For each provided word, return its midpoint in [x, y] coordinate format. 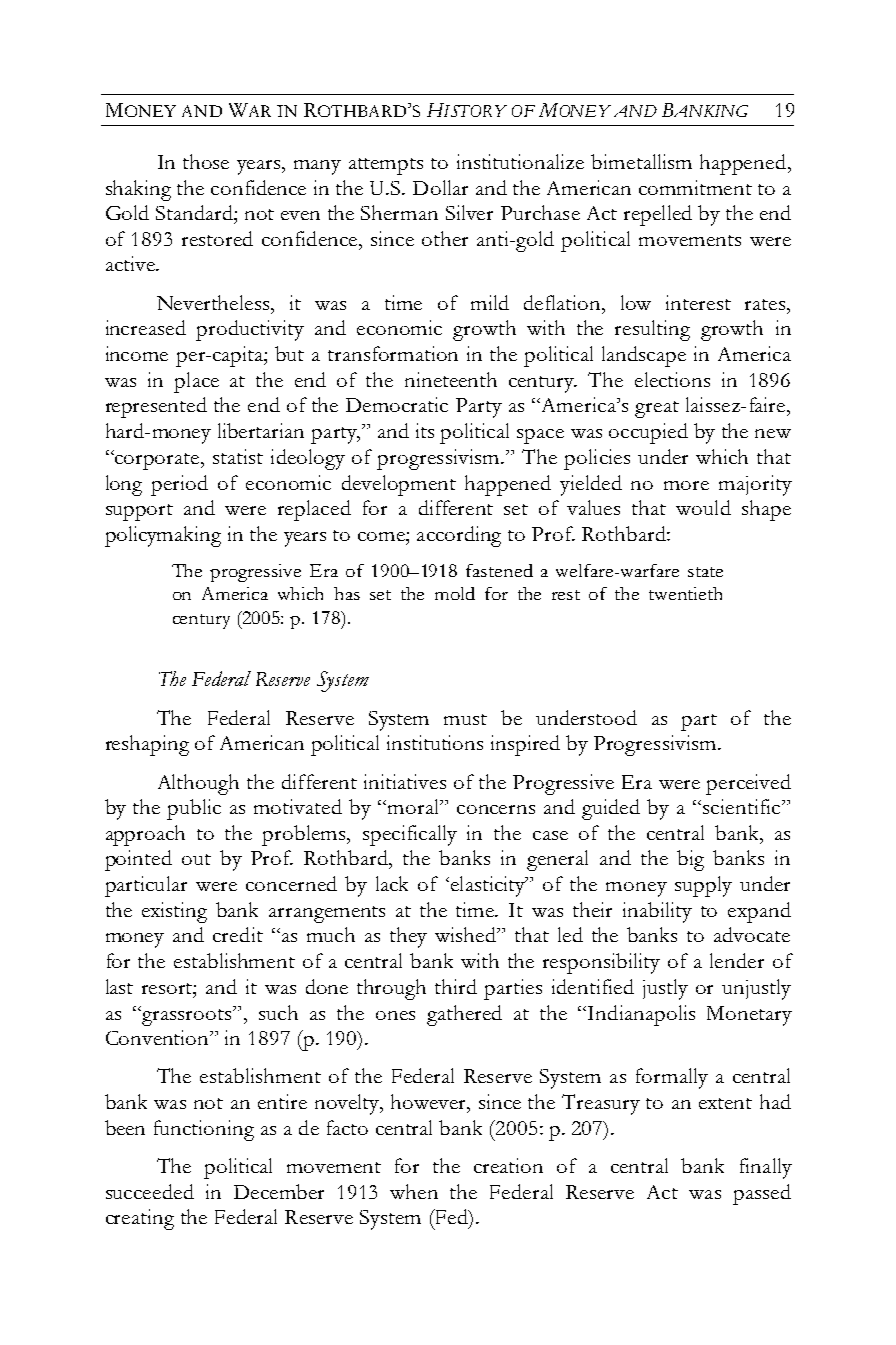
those [206, 161]
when [414, 1191]
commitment [695, 187]
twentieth [685, 593]
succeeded [150, 1191]
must [465, 719]
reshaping [147, 745]
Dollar [440, 187]
